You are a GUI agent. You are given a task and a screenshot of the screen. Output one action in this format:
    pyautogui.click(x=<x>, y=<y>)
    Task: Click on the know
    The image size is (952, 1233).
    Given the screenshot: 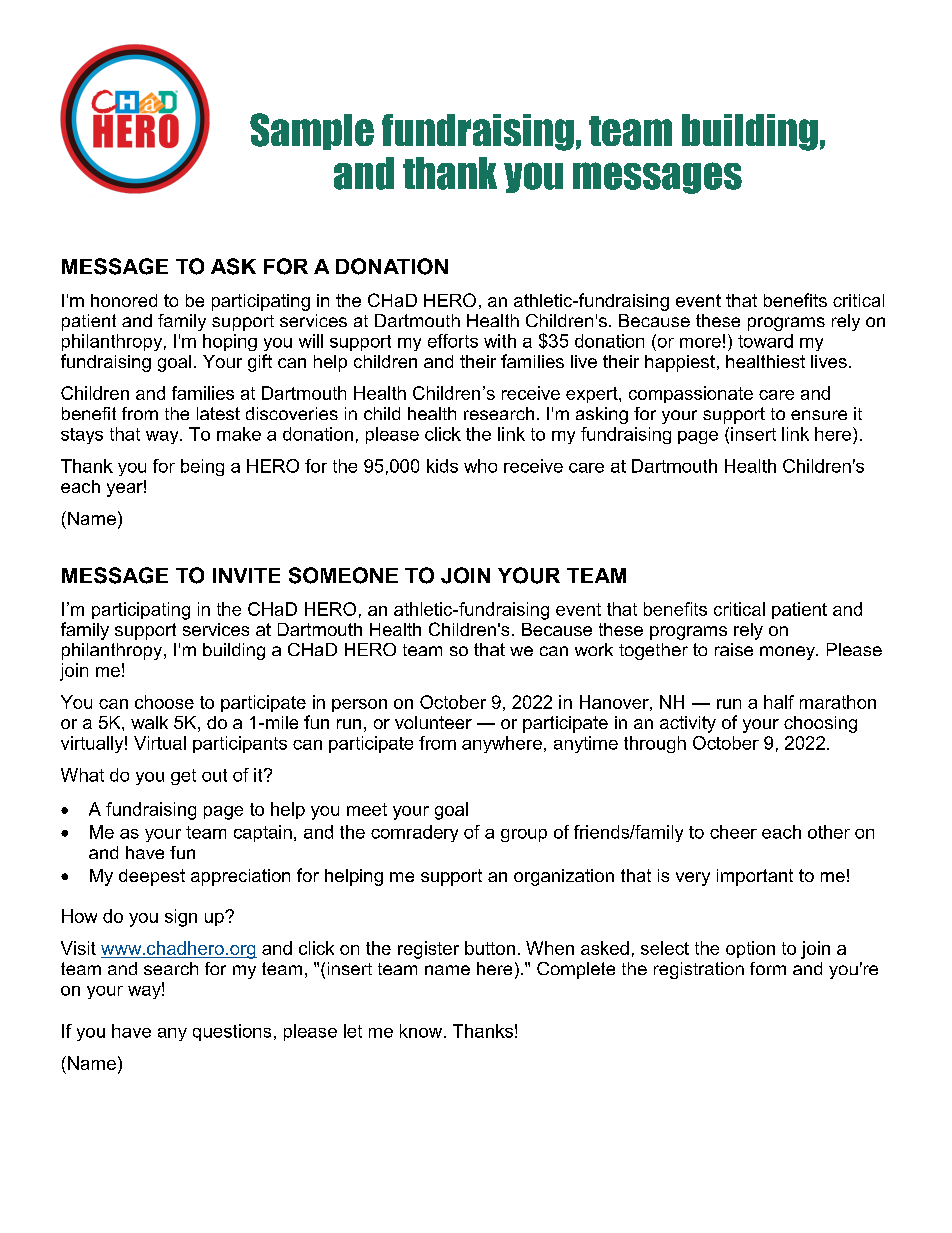 What is the action you would take?
    pyautogui.click(x=421, y=1031)
